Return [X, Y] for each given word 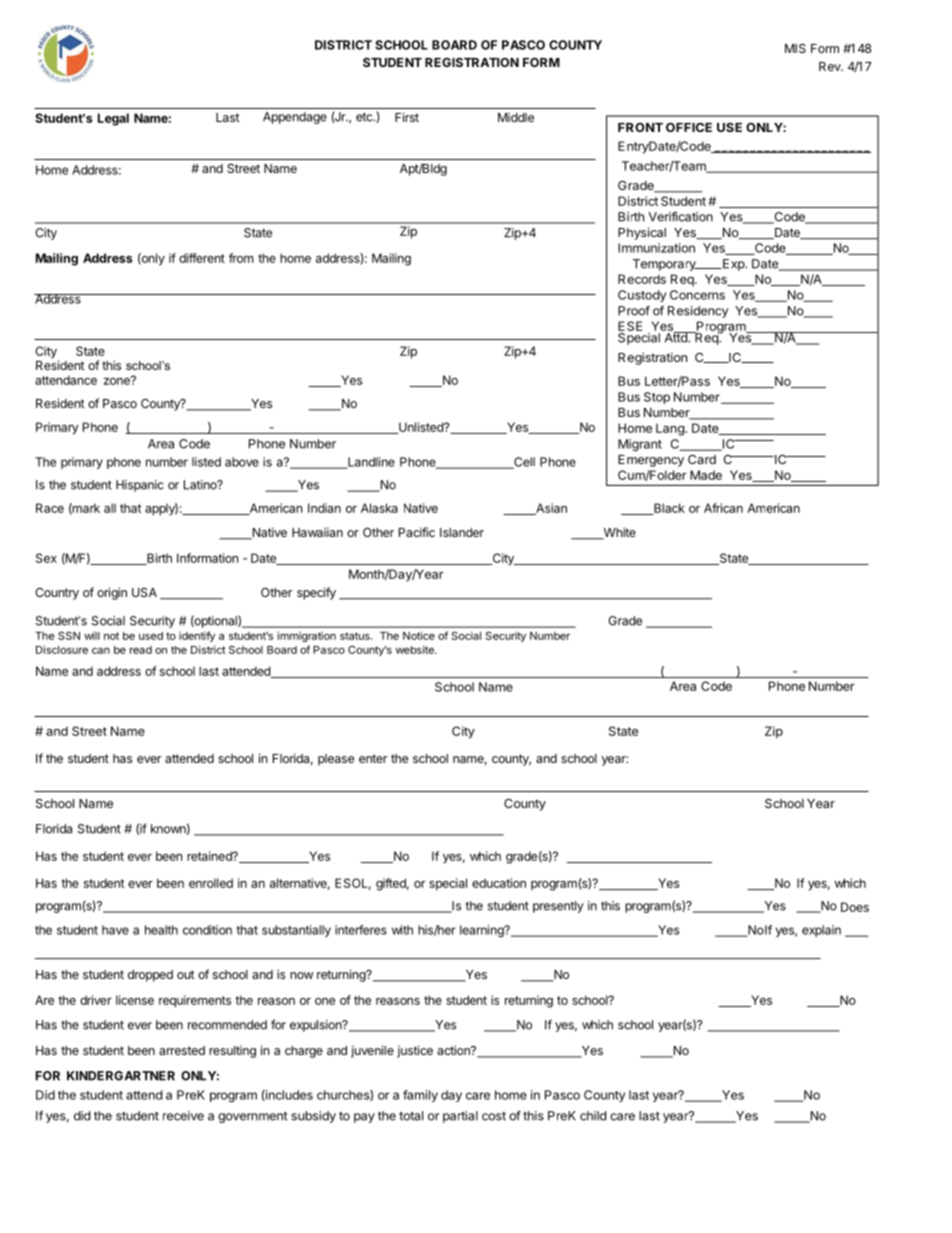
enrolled [211, 883]
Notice [419, 635]
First [407, 117]
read [141, 650]
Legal [113, 119]
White [618, 533]
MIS [795, 48]
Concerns [697, 295]
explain [821, 931]
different [202, 258]
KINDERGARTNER [121, 1076]
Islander [462, 532]
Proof [634, 311]
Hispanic [140, 486]
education [499, 883]
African [723, 508]
